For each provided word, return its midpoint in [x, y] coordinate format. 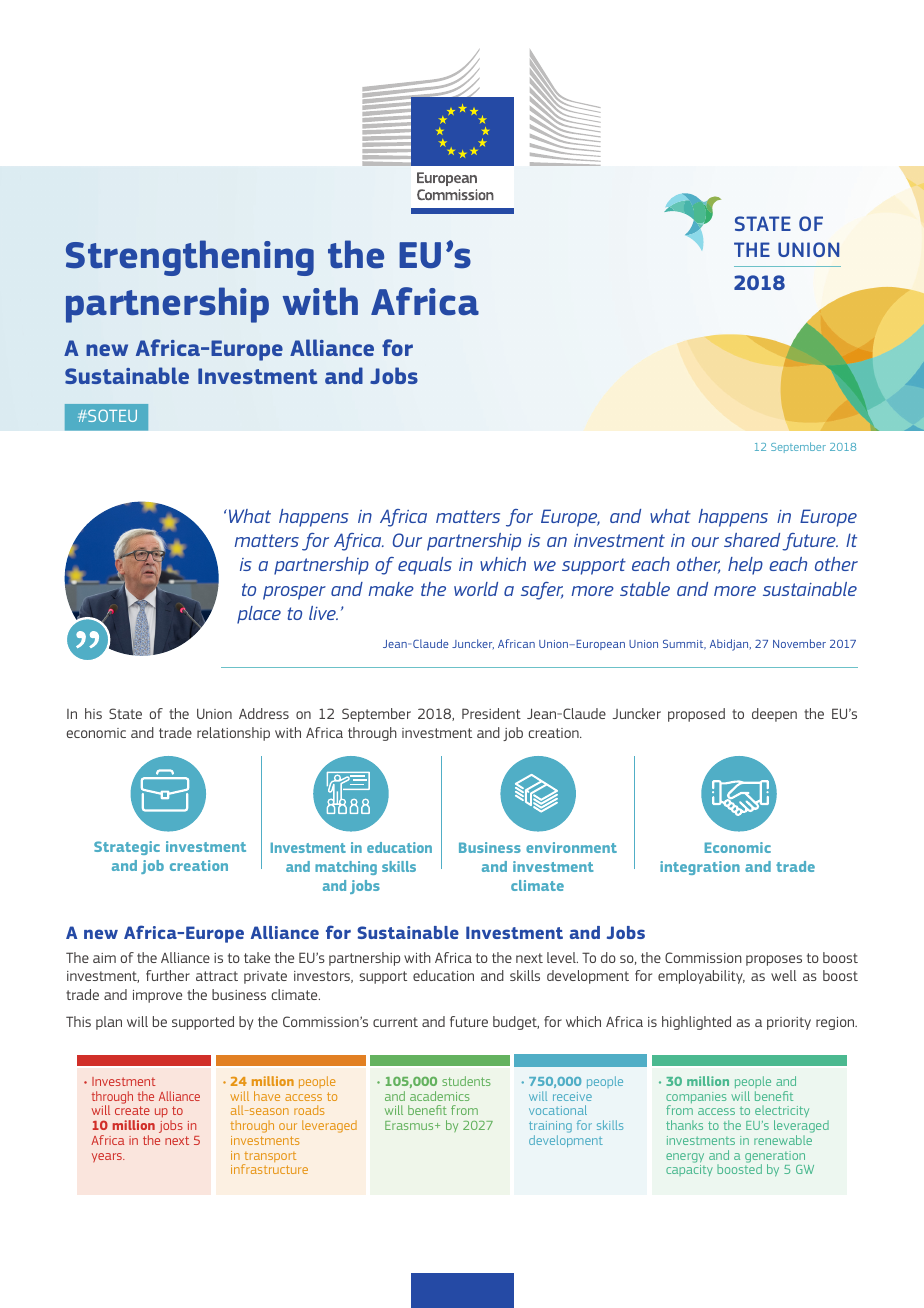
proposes [774, 960]
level [562, 957]
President [491, 713]
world [476, 589]
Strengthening [190, 258]
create [132, 1110]
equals [425, 566]
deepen [774, 715]
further [168, 975]
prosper [294, 593]
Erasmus [410, 1125]
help [745, 566]
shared [752, 540]
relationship [233, 734]
